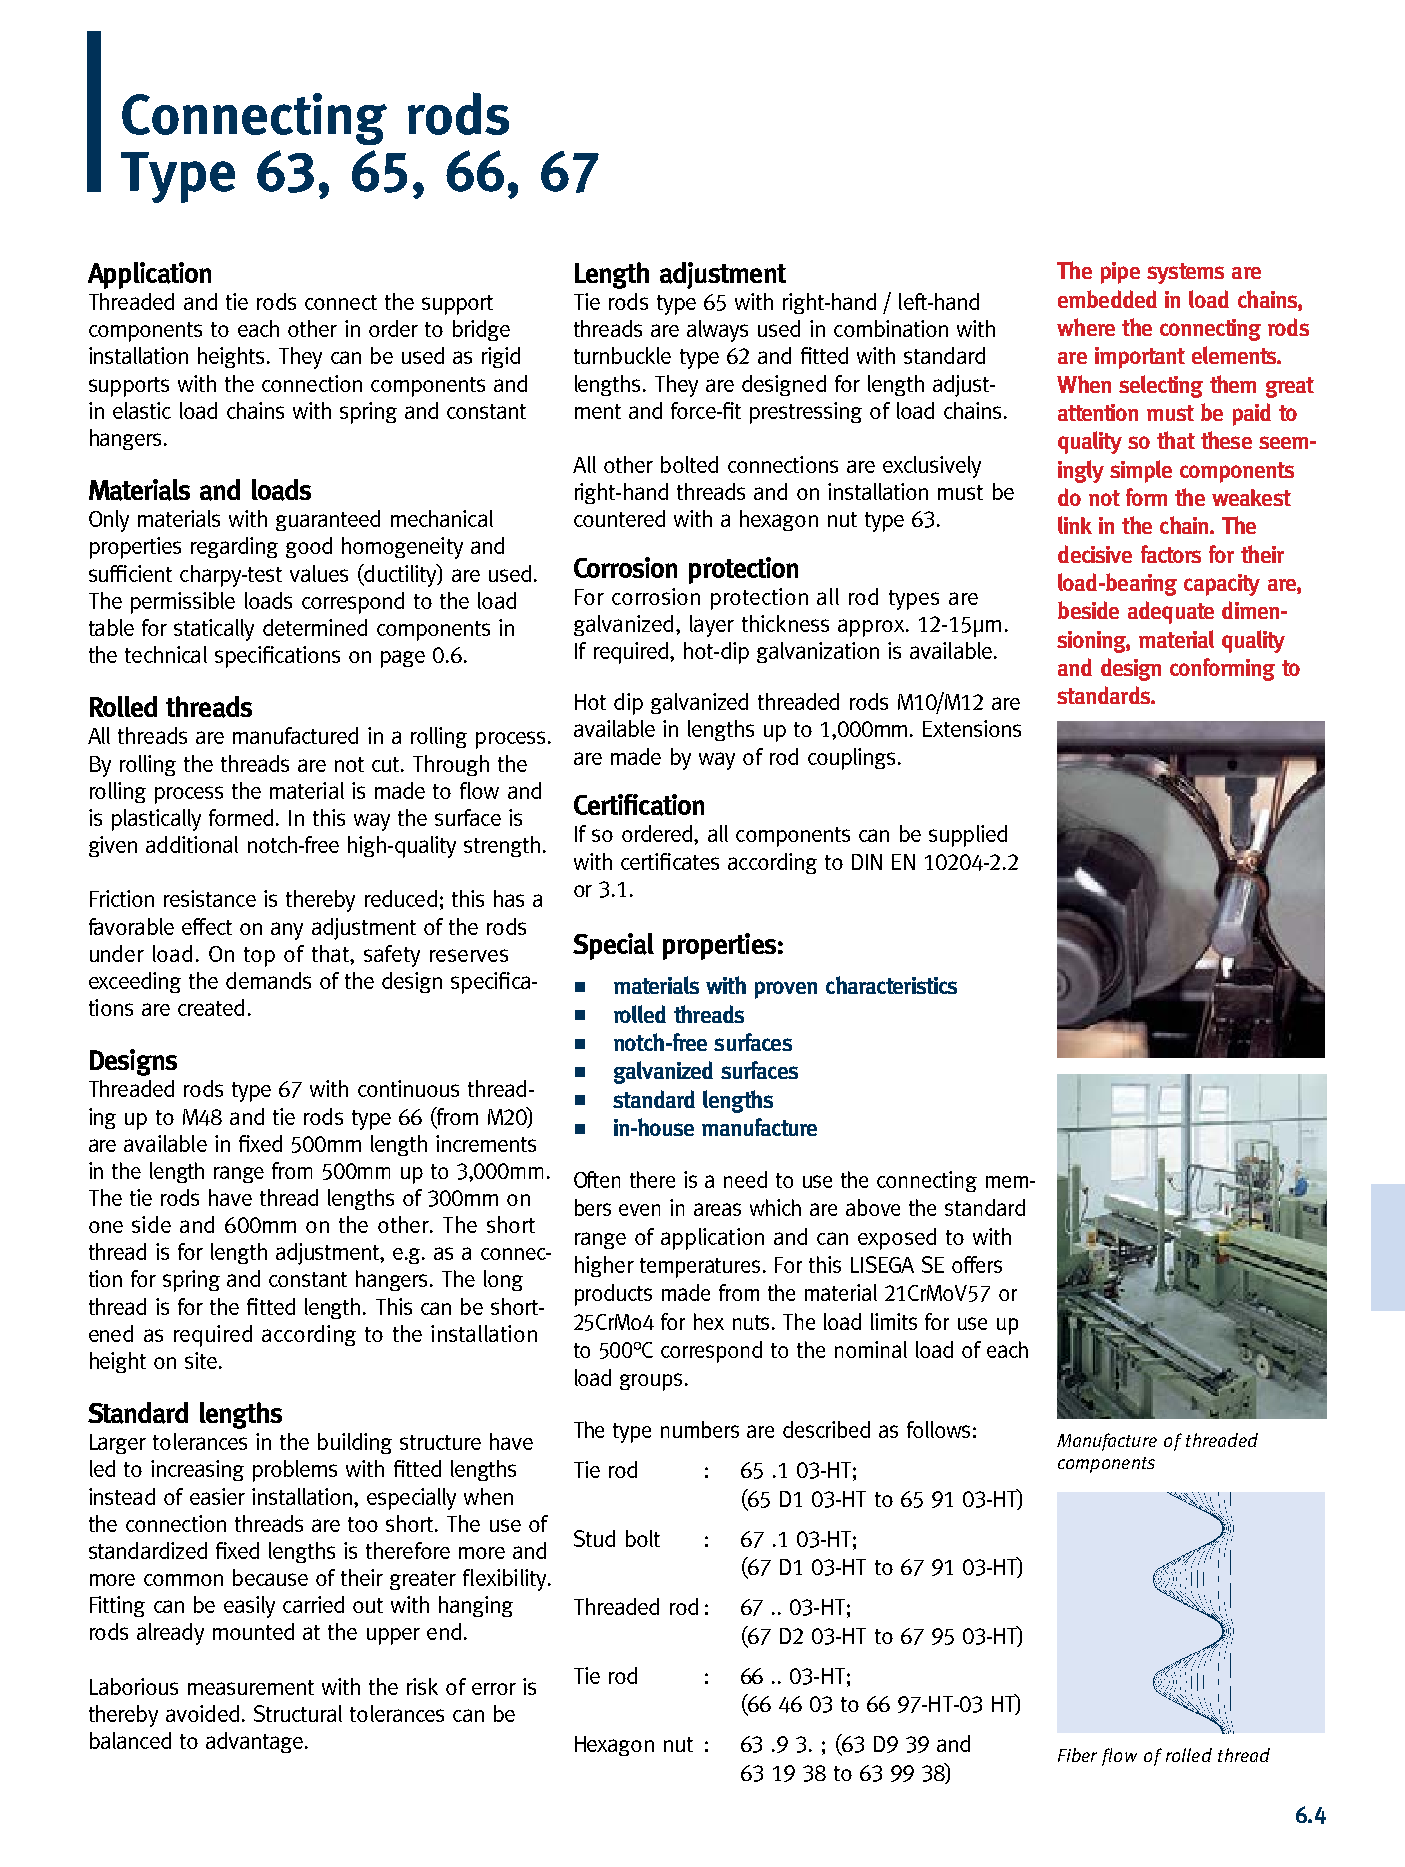 The image size is (1405, 1867). Describe the element at coordinates (1077, 1755) in the screenshot. I see `Fiber` at that location.
